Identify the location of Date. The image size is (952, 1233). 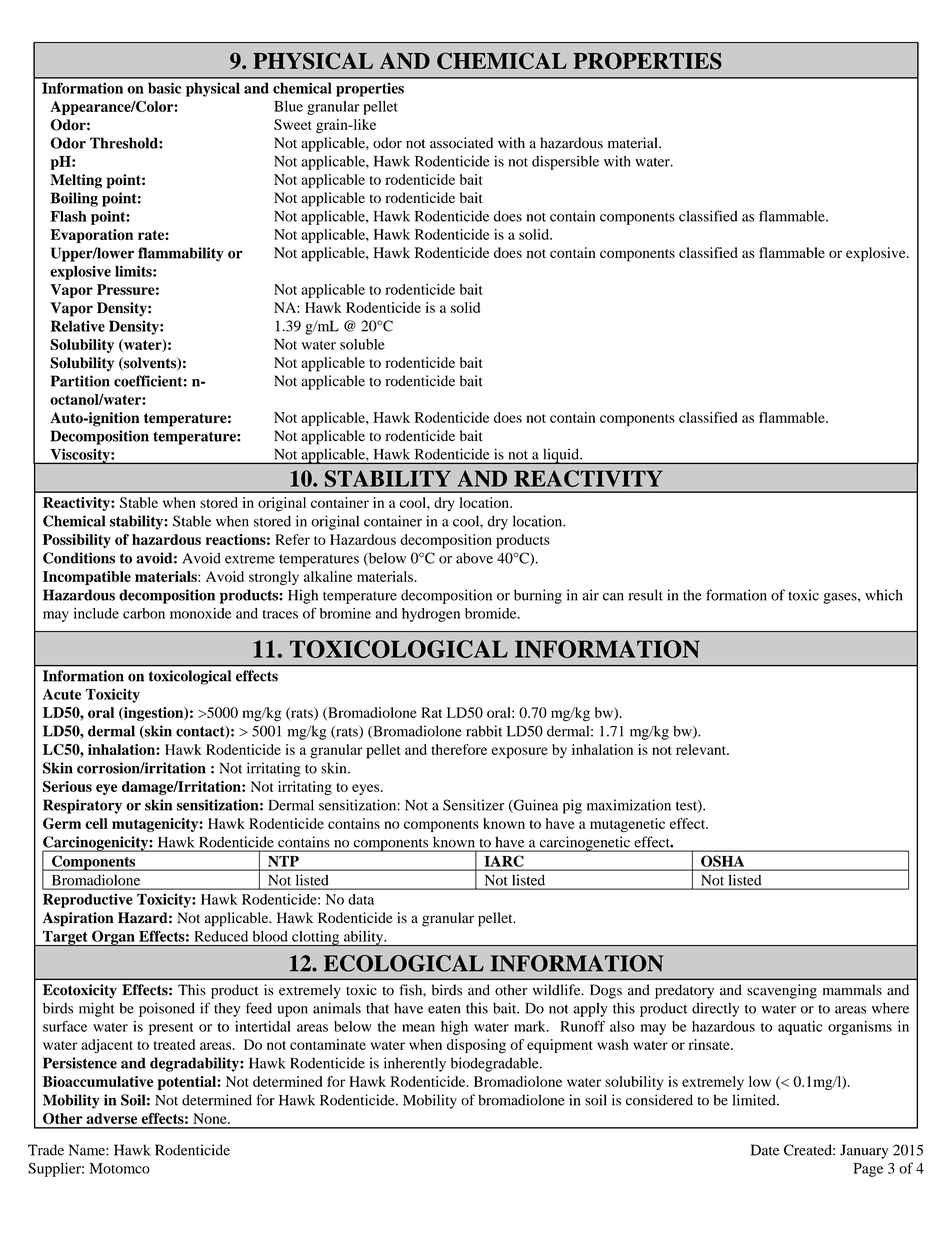
(765, 1150).
